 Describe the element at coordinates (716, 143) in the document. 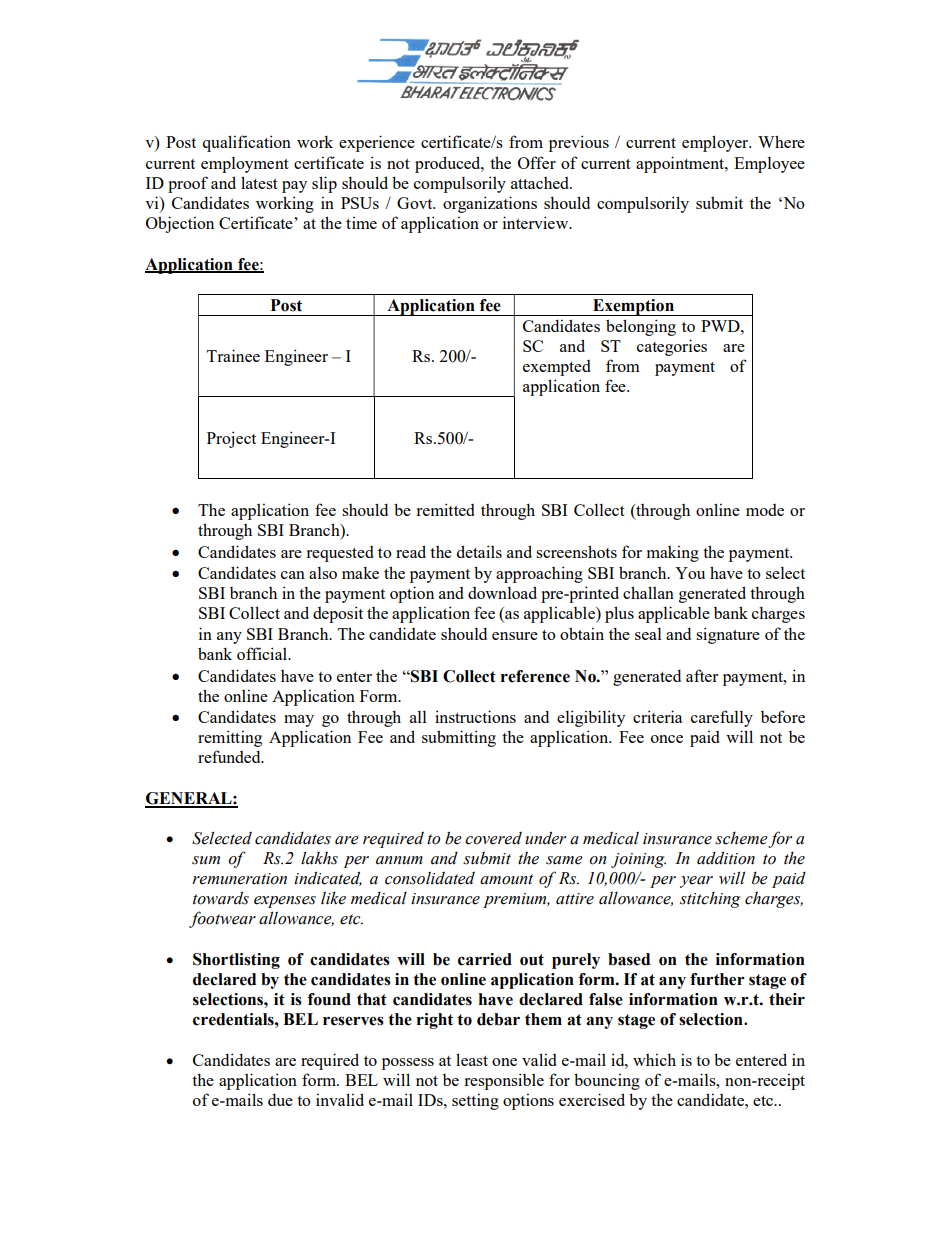

I see `employer` at that location.
